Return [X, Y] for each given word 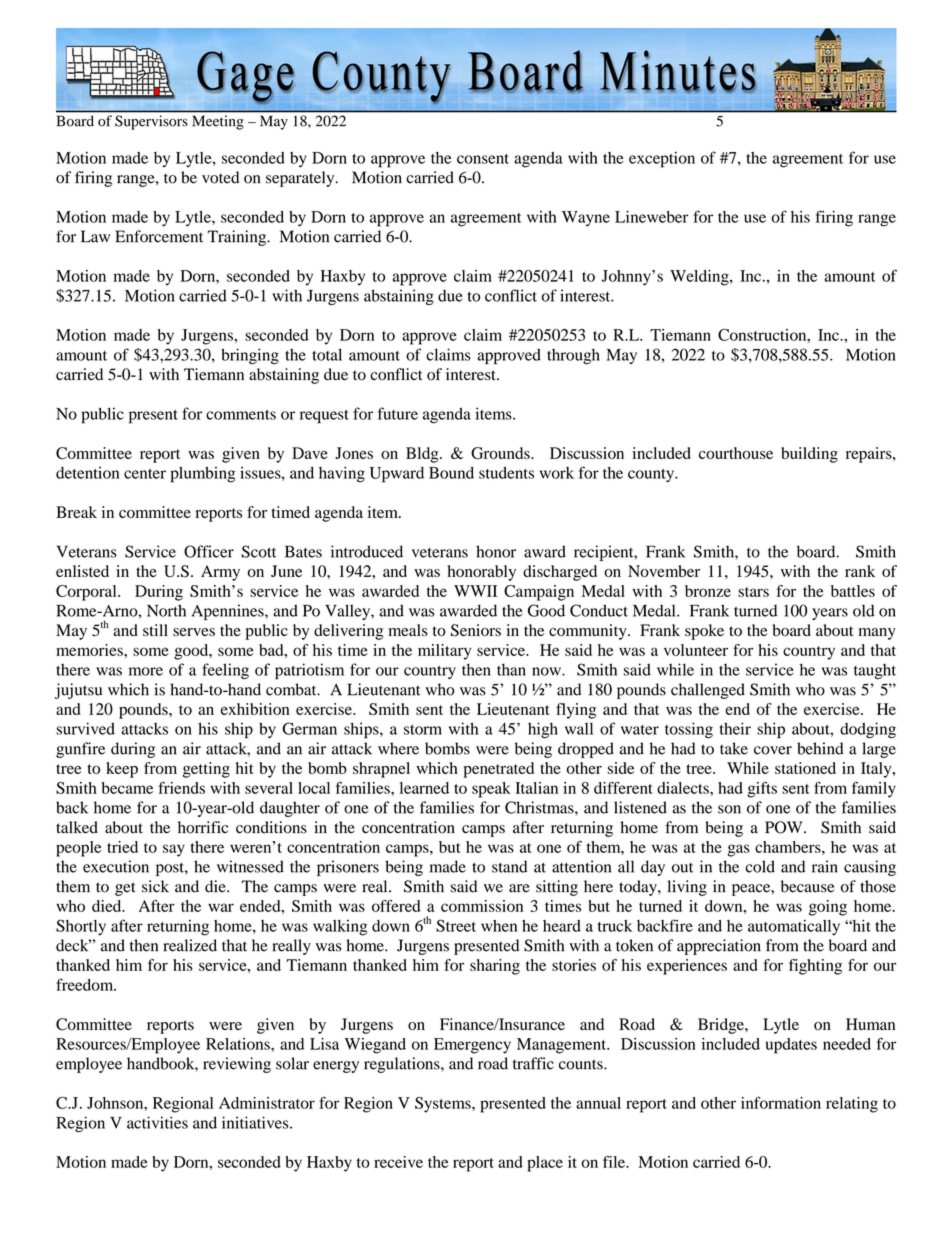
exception [662, 159]
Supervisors [151, 122]
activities [157, 1122]
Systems [444, 1105]
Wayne [586, 219]
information [781, 1102]
